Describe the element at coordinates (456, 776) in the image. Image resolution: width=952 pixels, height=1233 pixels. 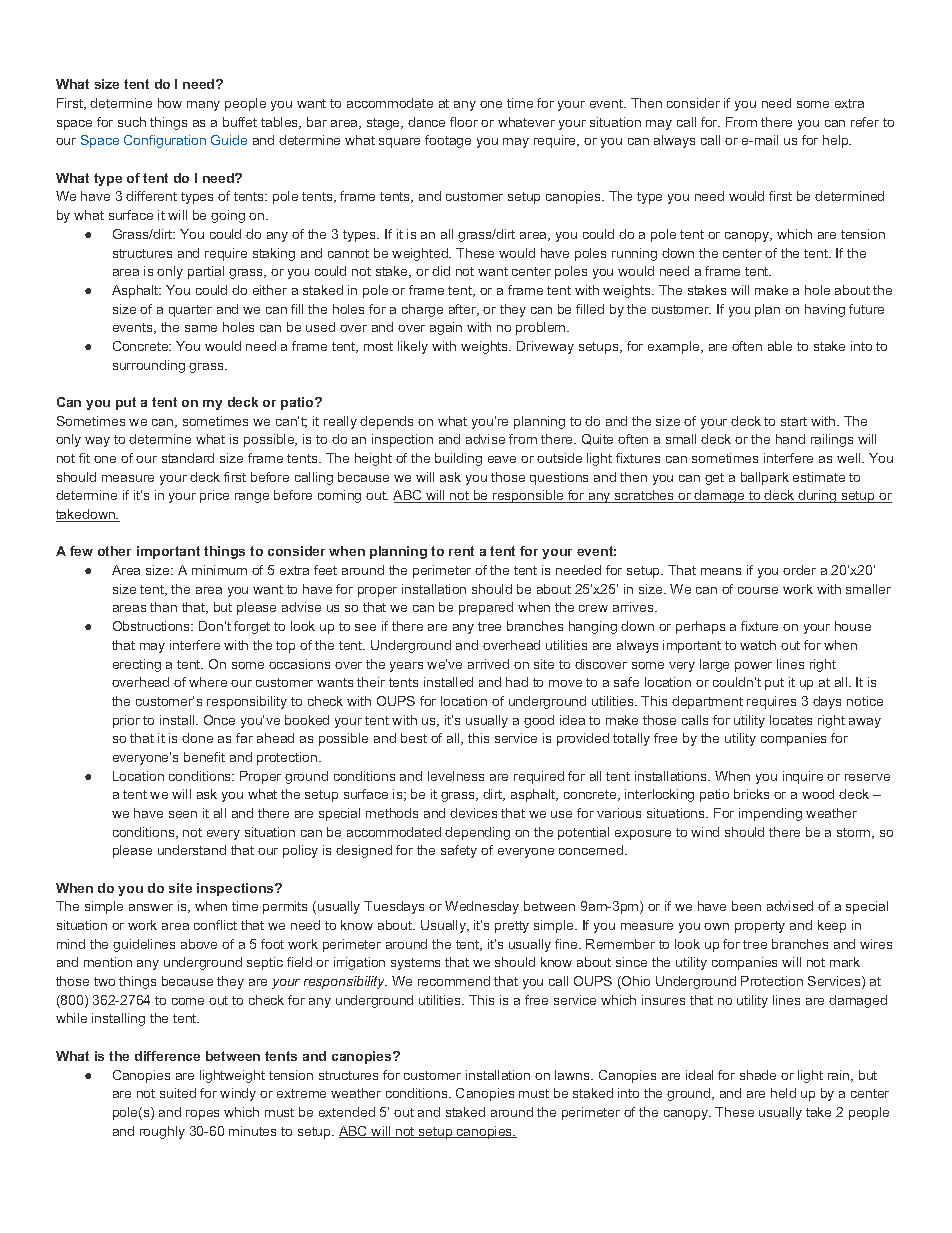
I see `levelness` at that location.
